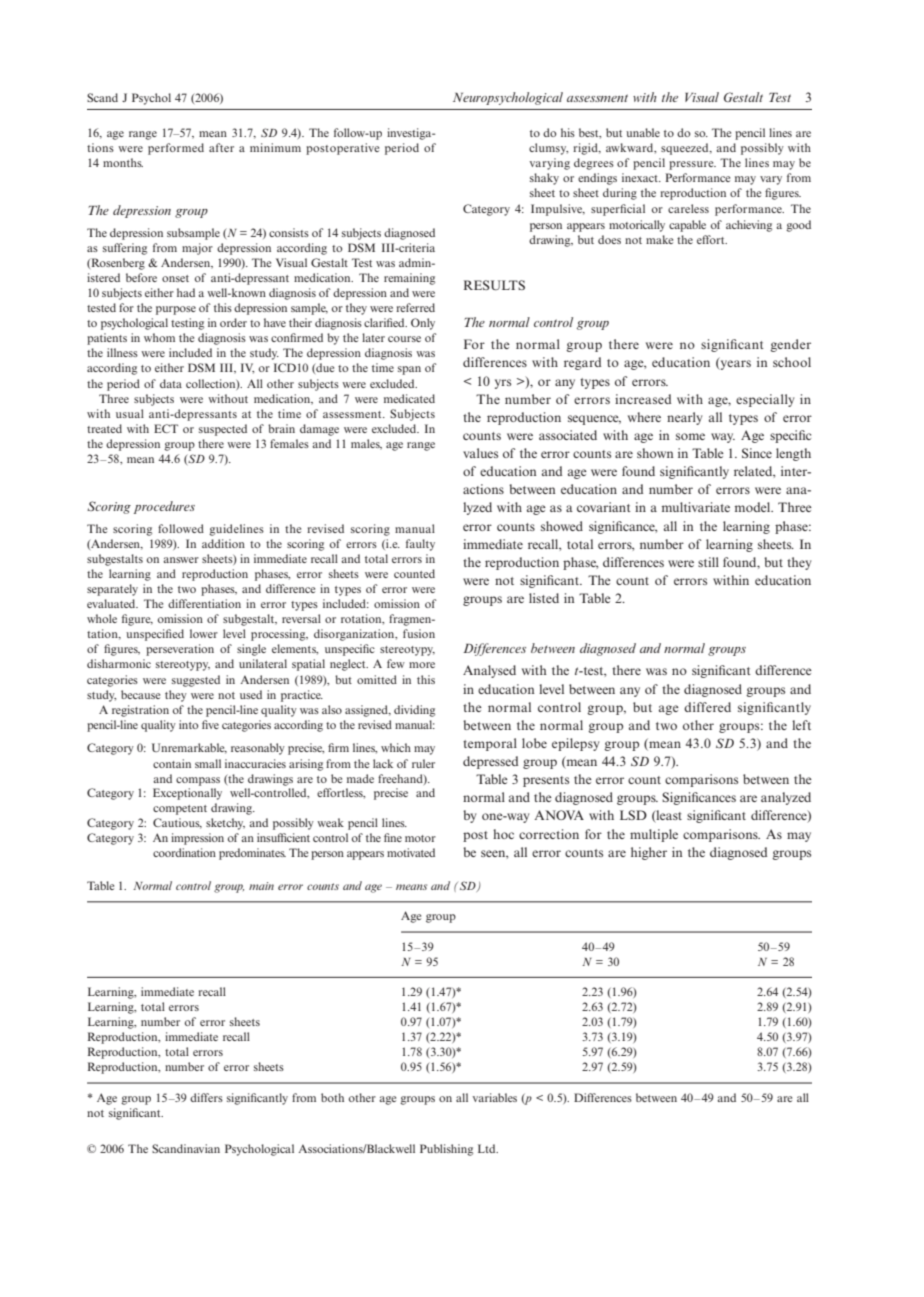 This screenshot has height=1297, width=924. What do you see at coordinates (494, 1097) in the screenshot?
I see `variables` at bounding box center [494, 1097].
